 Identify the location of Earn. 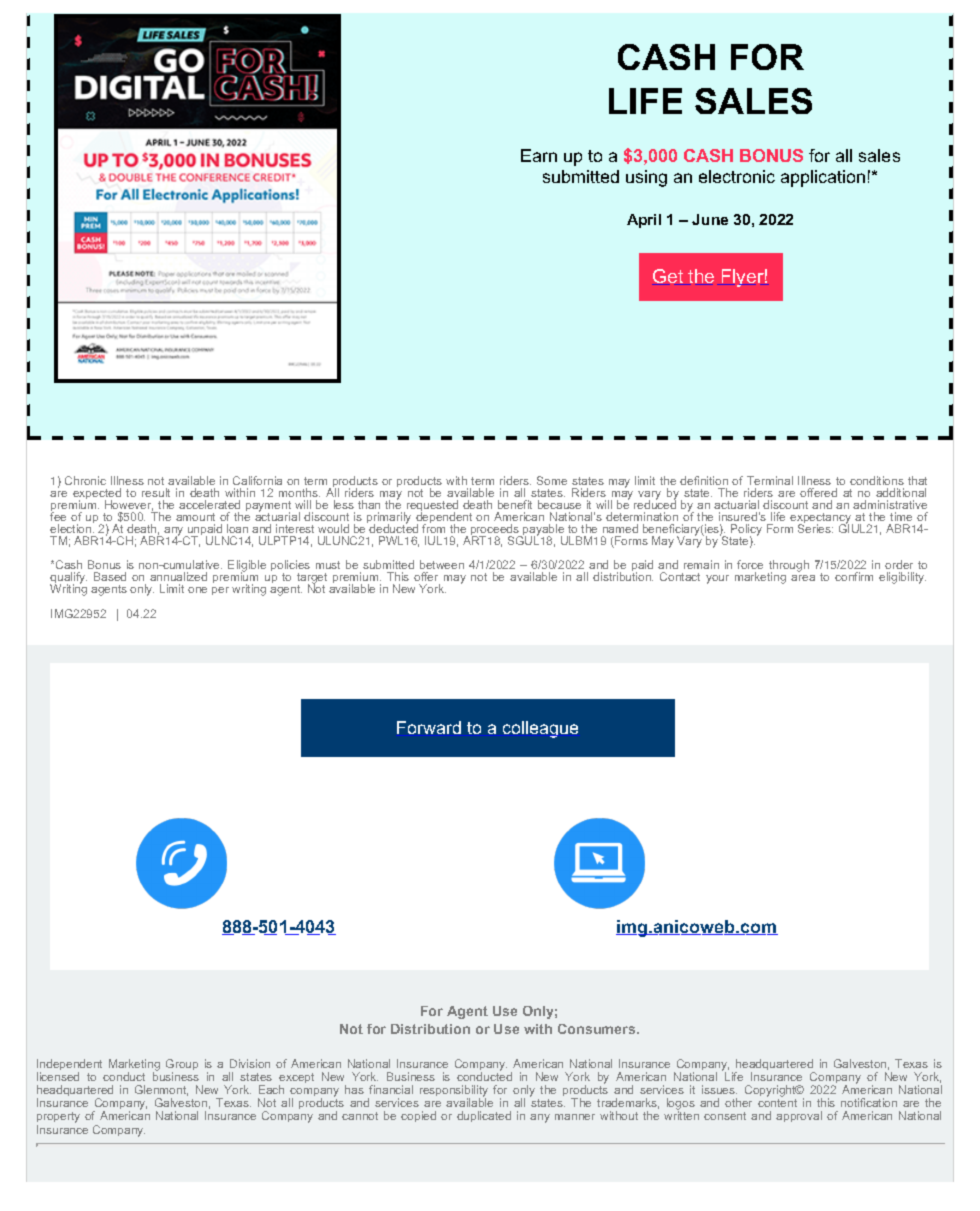
(539, 155).
